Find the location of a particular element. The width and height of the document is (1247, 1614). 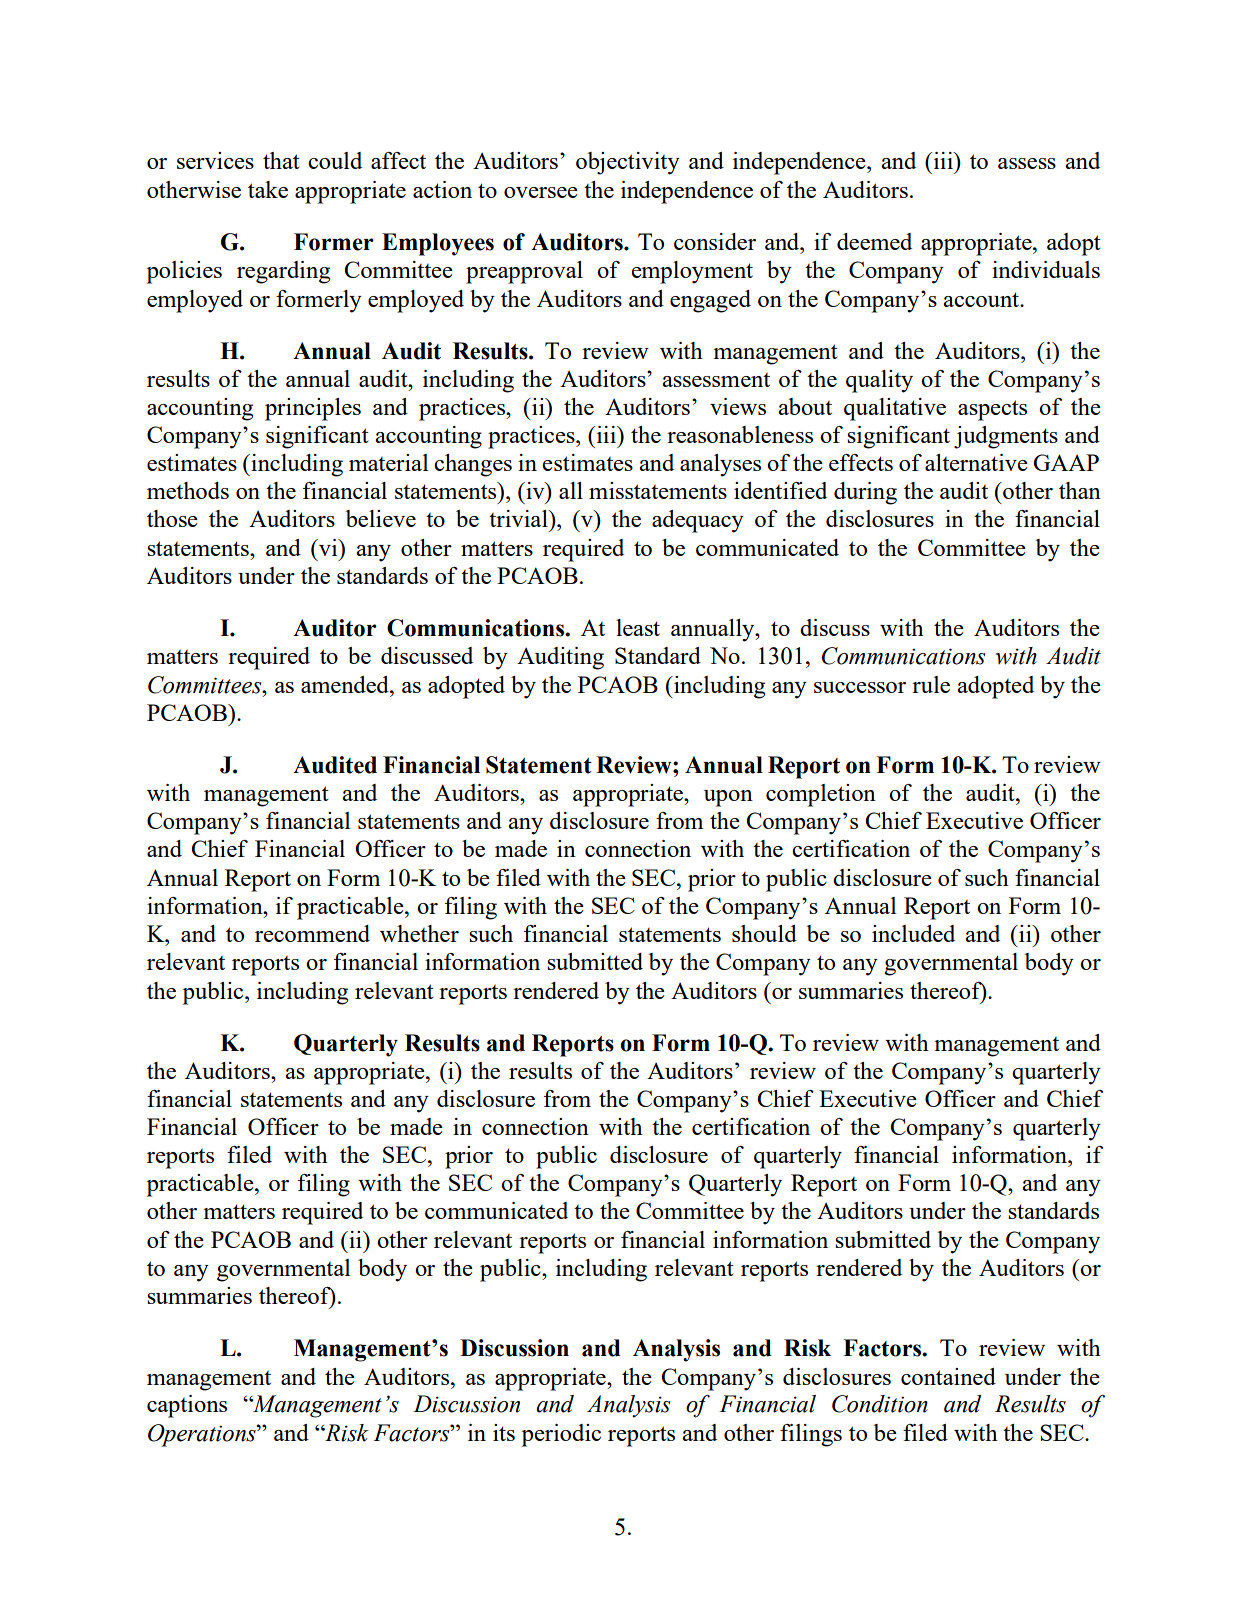

take is located at coordinates (268, 189).
